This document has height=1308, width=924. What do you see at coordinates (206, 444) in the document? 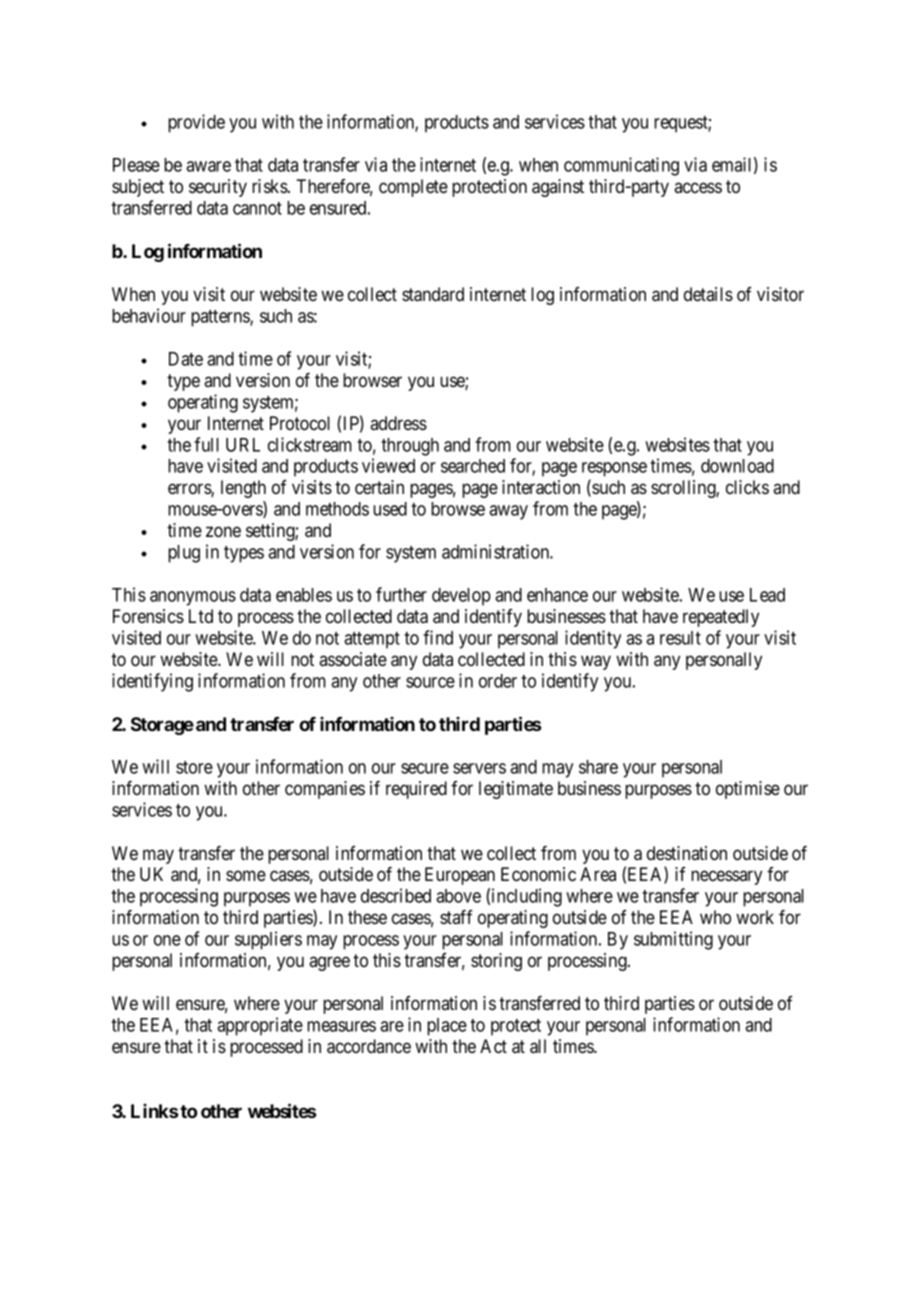
I see `full` at bounding box center [206, 444].
